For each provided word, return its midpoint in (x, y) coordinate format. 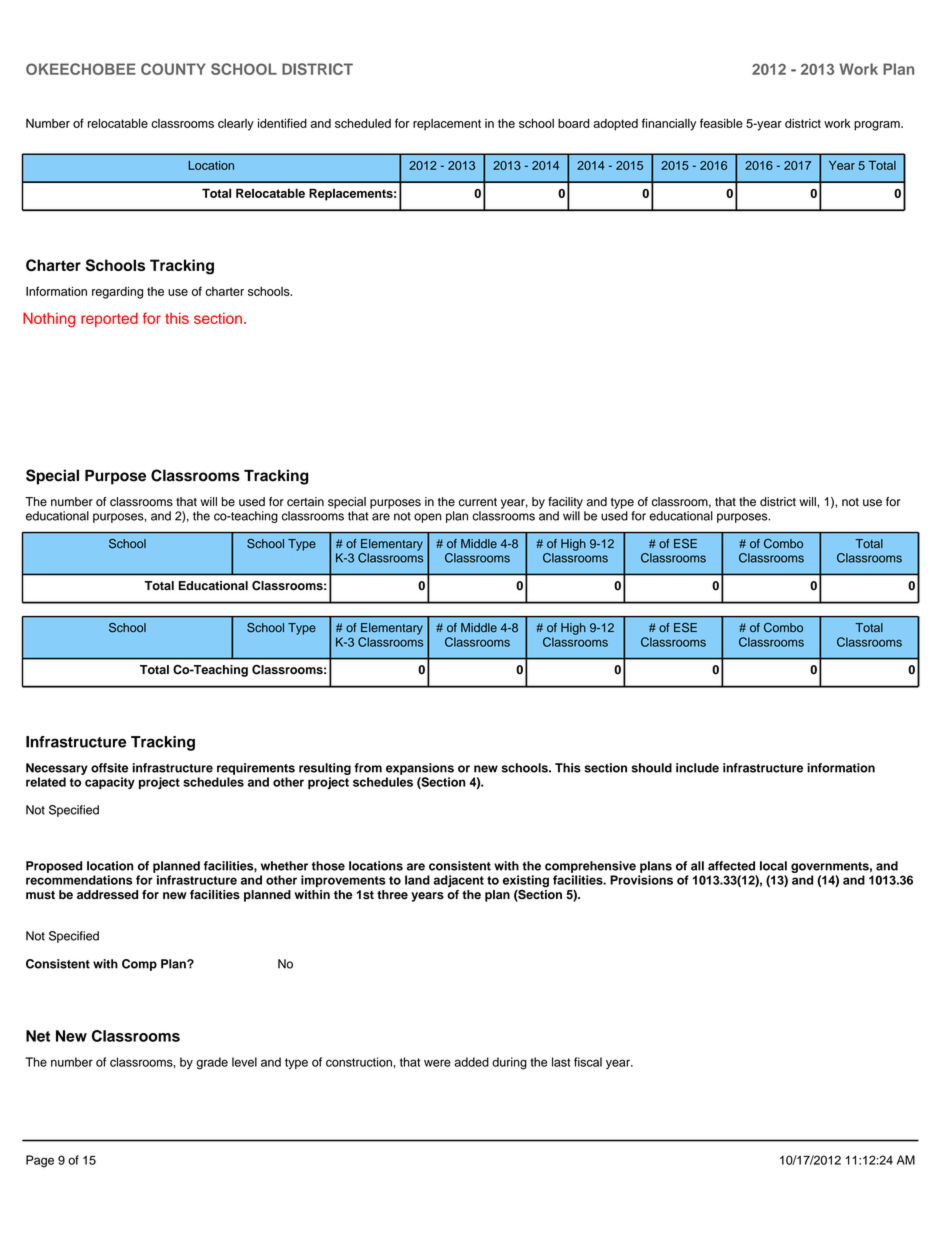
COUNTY (173, 69)
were (437, 1063)
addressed (107, 895)
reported (109, 319)
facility (565, 503)
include (697, 768)
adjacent (458, 881)
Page (40, 1161)
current (478, 502)
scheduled (363, 123)
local (773, 866)
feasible (721, 123)
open (427, 518)
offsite (109, 768)
